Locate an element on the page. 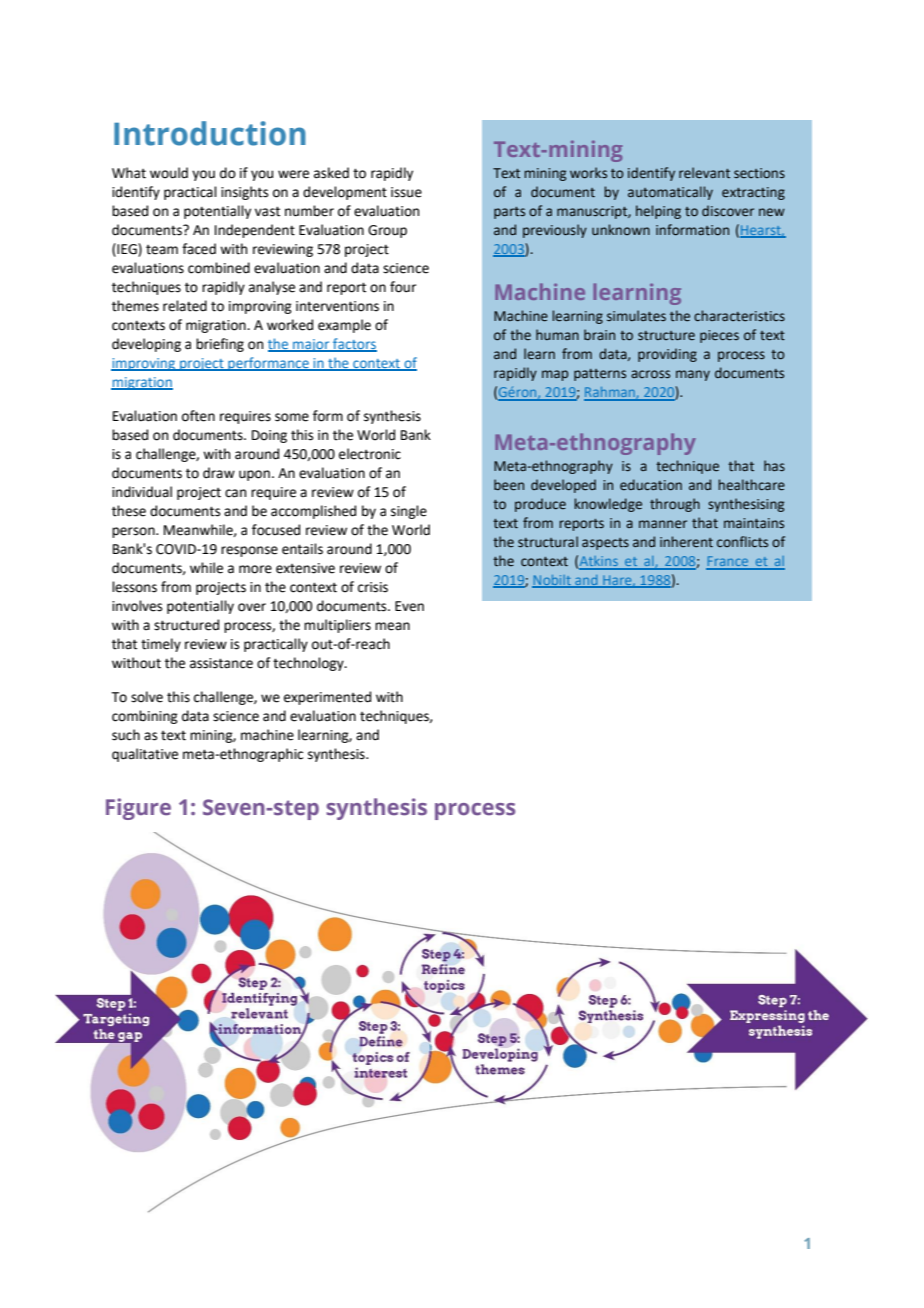 This document has height=1308, width=924. experimented is located at coordinates (327, 698).
